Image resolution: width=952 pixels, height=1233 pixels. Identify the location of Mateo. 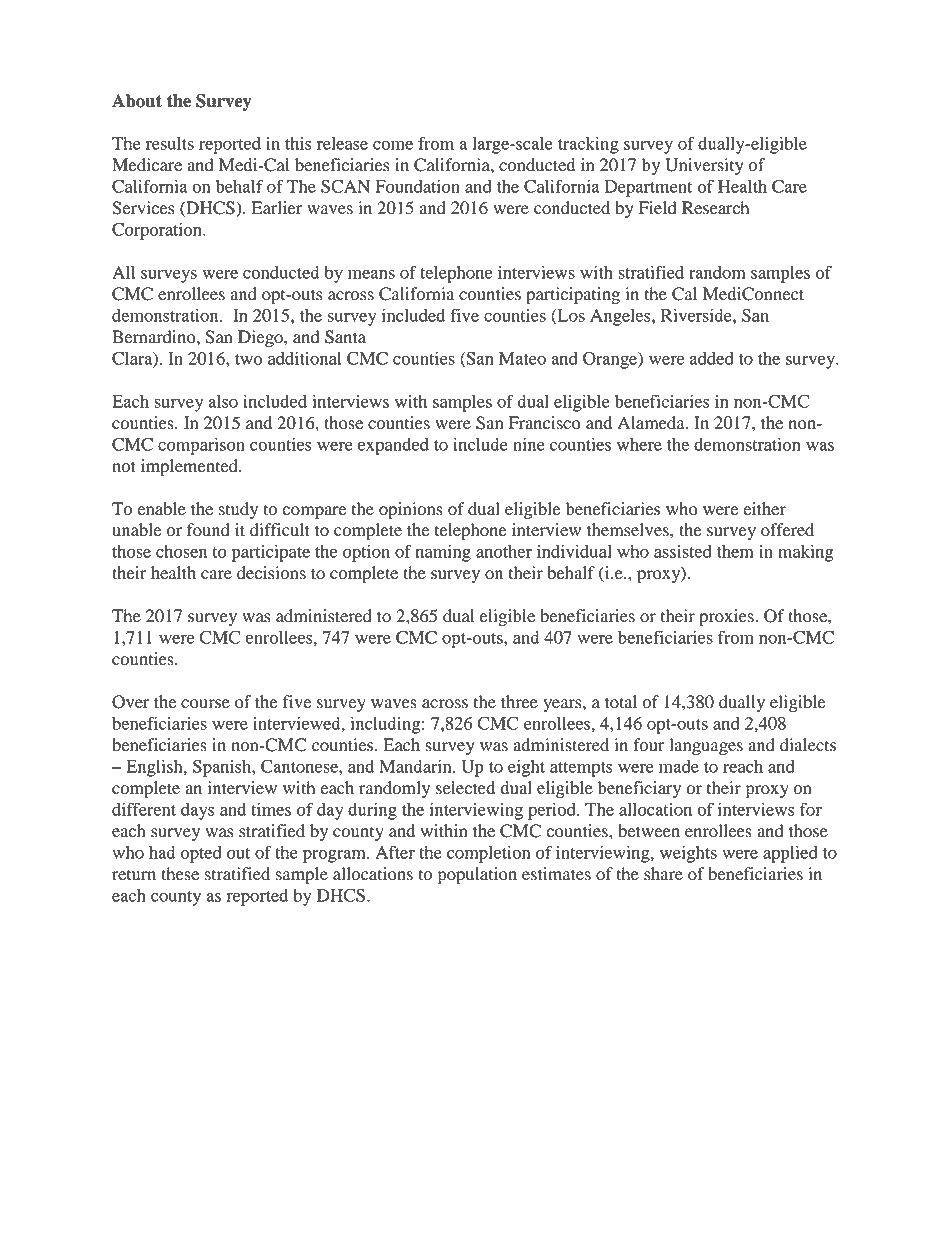
(522, 358).
